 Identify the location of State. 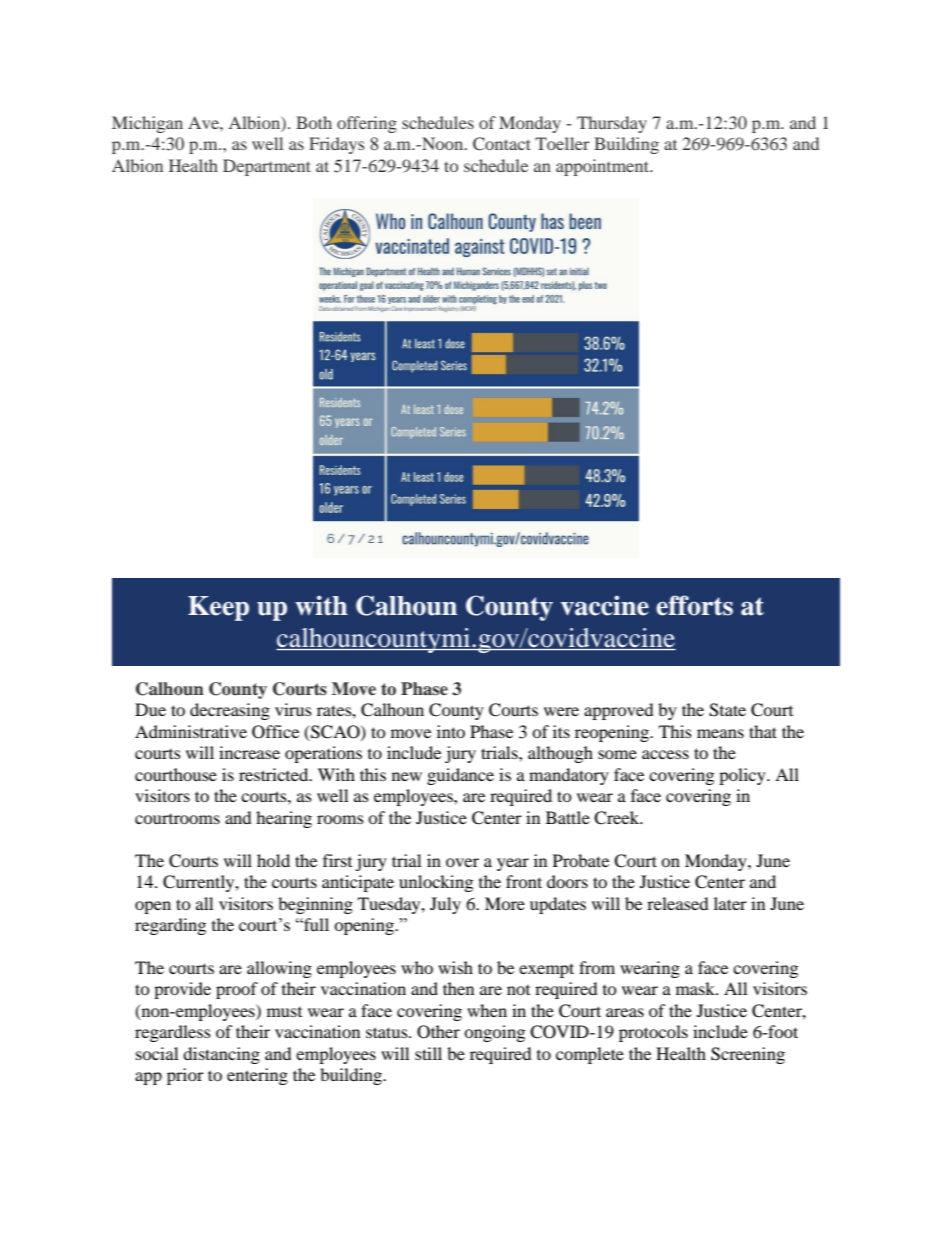
(727, 710).
